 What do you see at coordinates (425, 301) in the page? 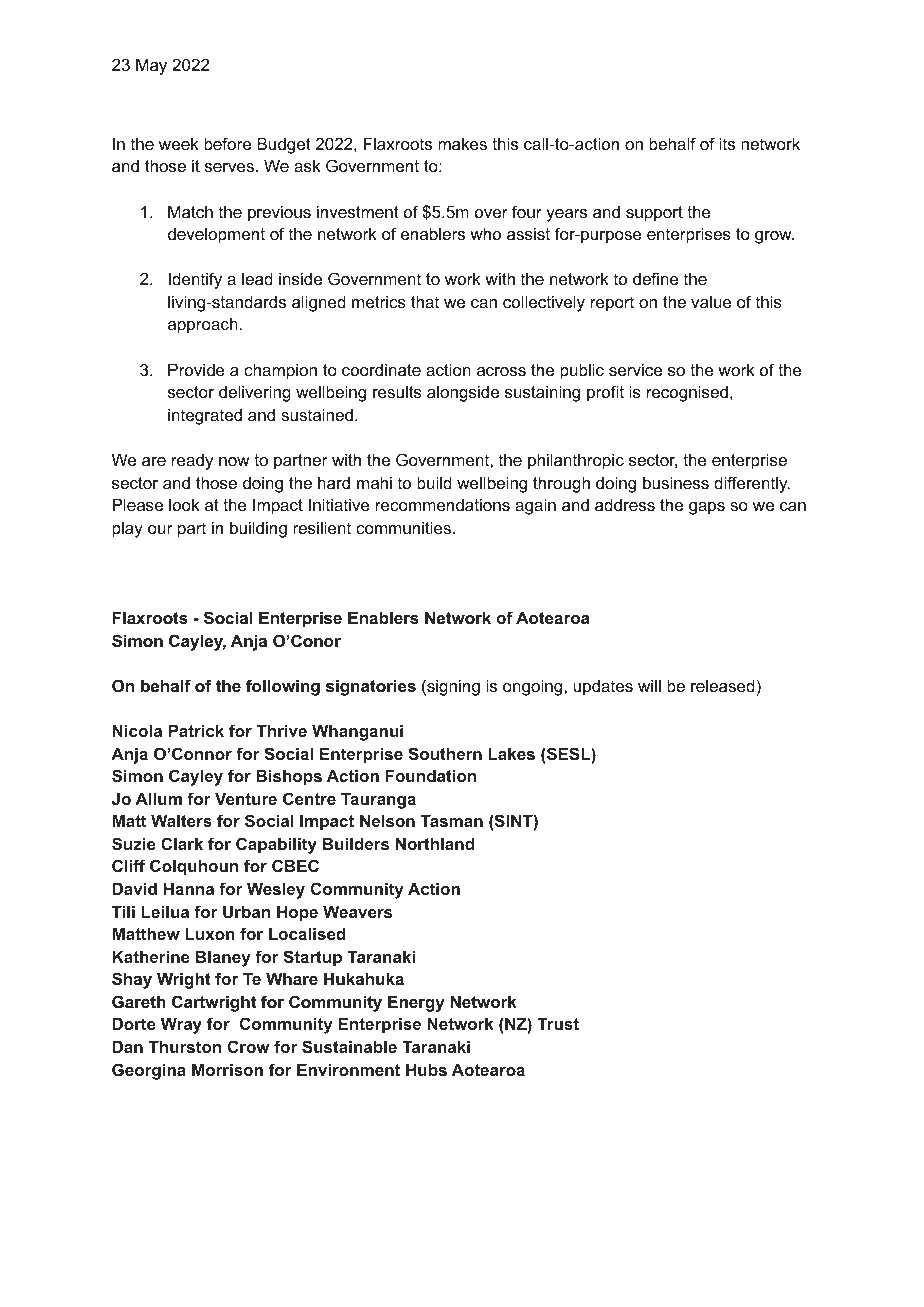
I see `that` at bounding box center [425, 301].
